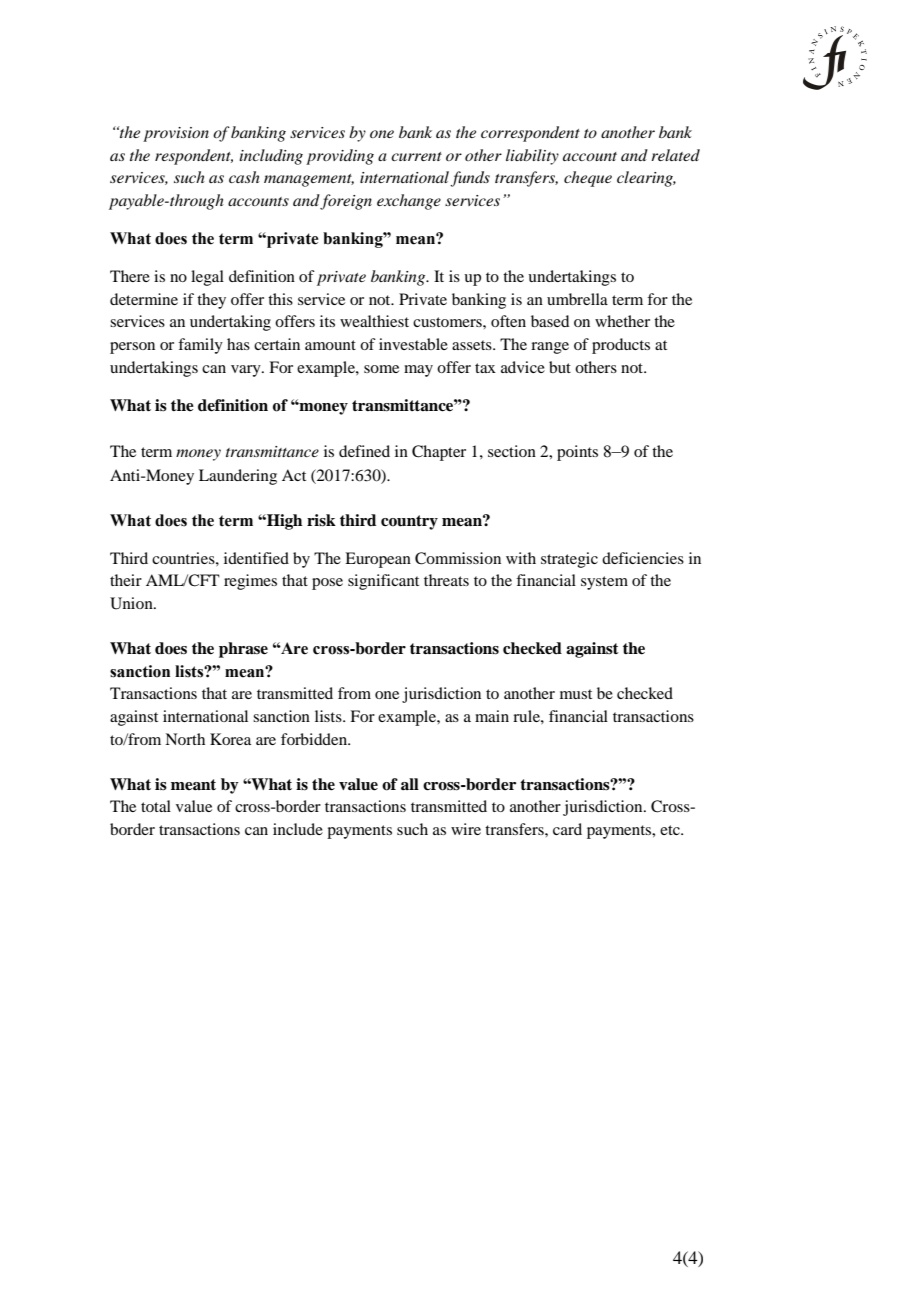 The height and width of the screenshot is (1308, 924). I want to click on cheque, so click(588, 179).
